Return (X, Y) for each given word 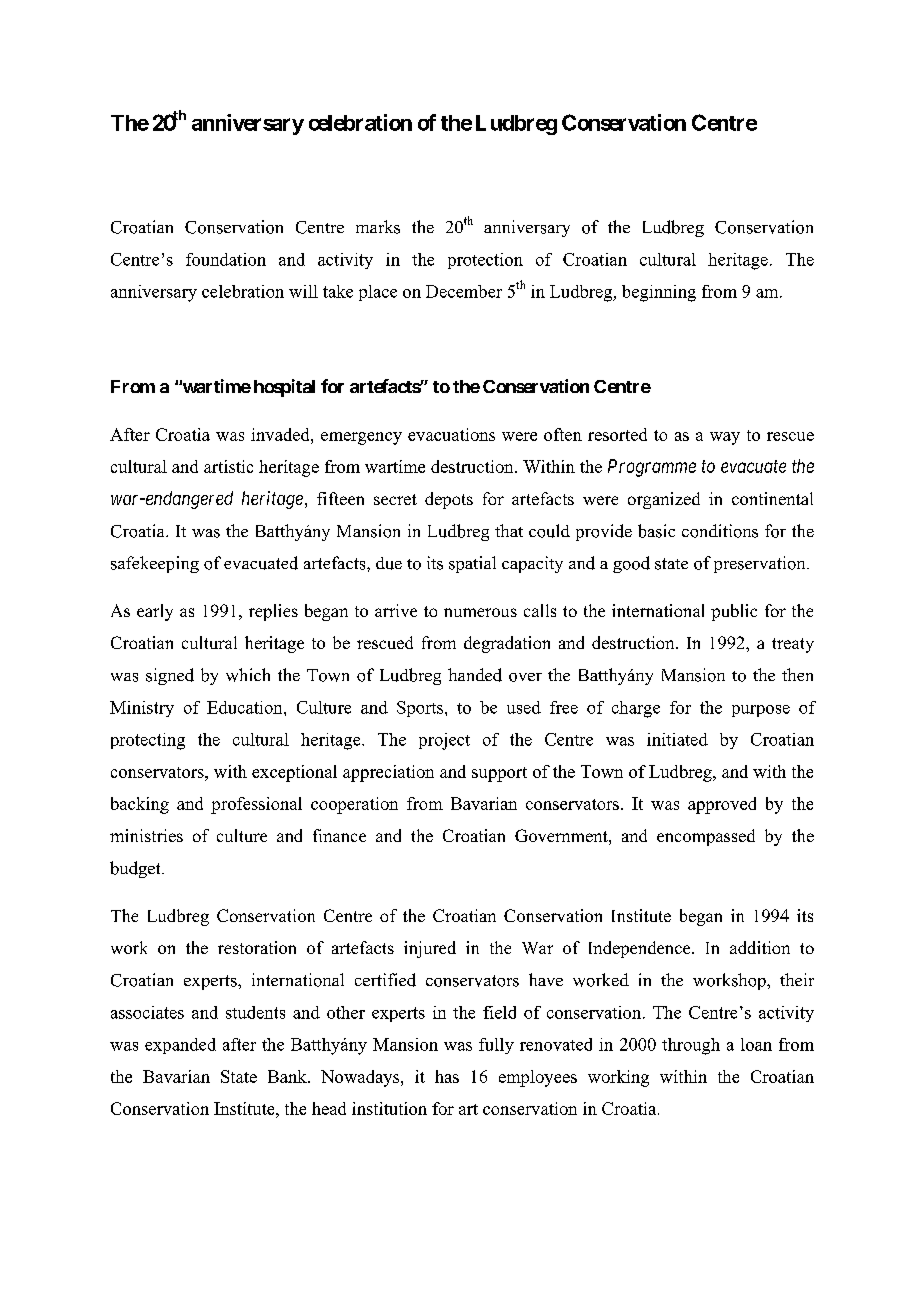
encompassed (706, 837)
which (248, 675)
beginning (659, 293)
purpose (761, 711)
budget (136, 869)
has (447, 1076)
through (691, 1046)
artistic (228, 466)
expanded (180, 1046)
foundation (226, 259)
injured (430, 949)
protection (485, 261)
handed (475, 675)
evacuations (451, 434)
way (725, 438)
